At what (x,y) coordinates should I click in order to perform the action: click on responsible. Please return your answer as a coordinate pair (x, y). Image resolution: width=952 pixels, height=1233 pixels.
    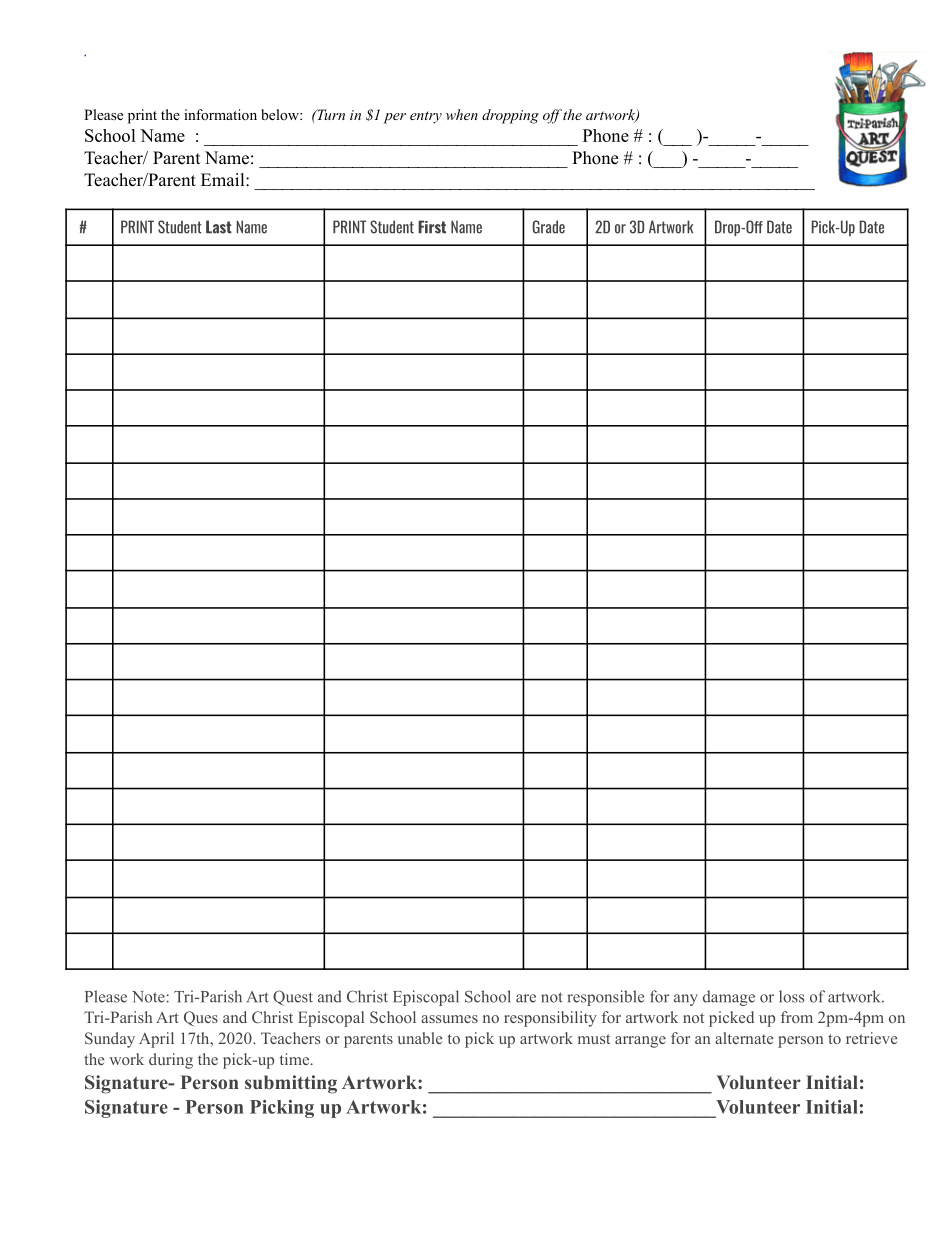
    Looking at the image, I should click on (605, 998).
